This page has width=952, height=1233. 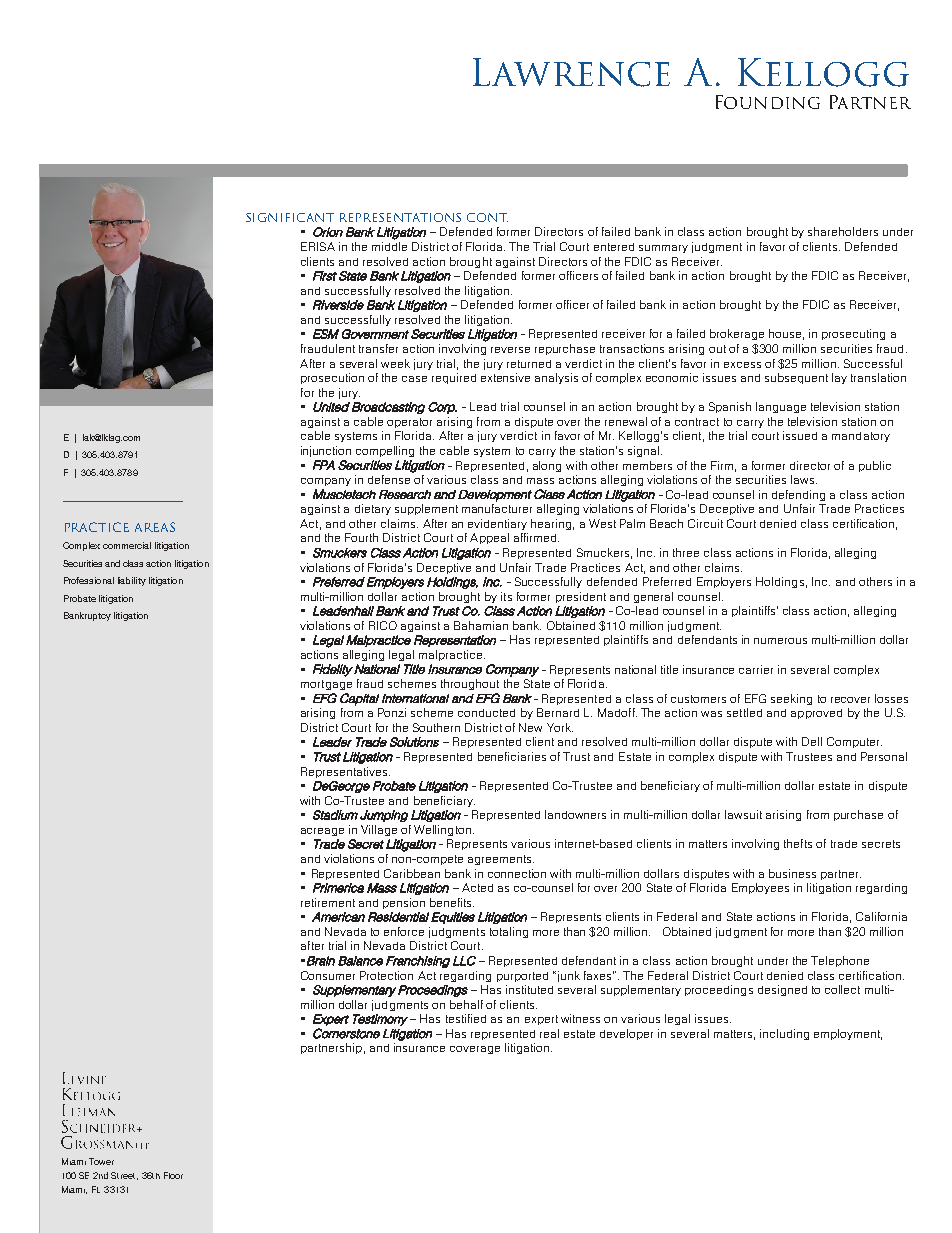 What do you see at coordinates (155, 527) in the page?
I see `AREAS` at bounding box center [155, 527].
